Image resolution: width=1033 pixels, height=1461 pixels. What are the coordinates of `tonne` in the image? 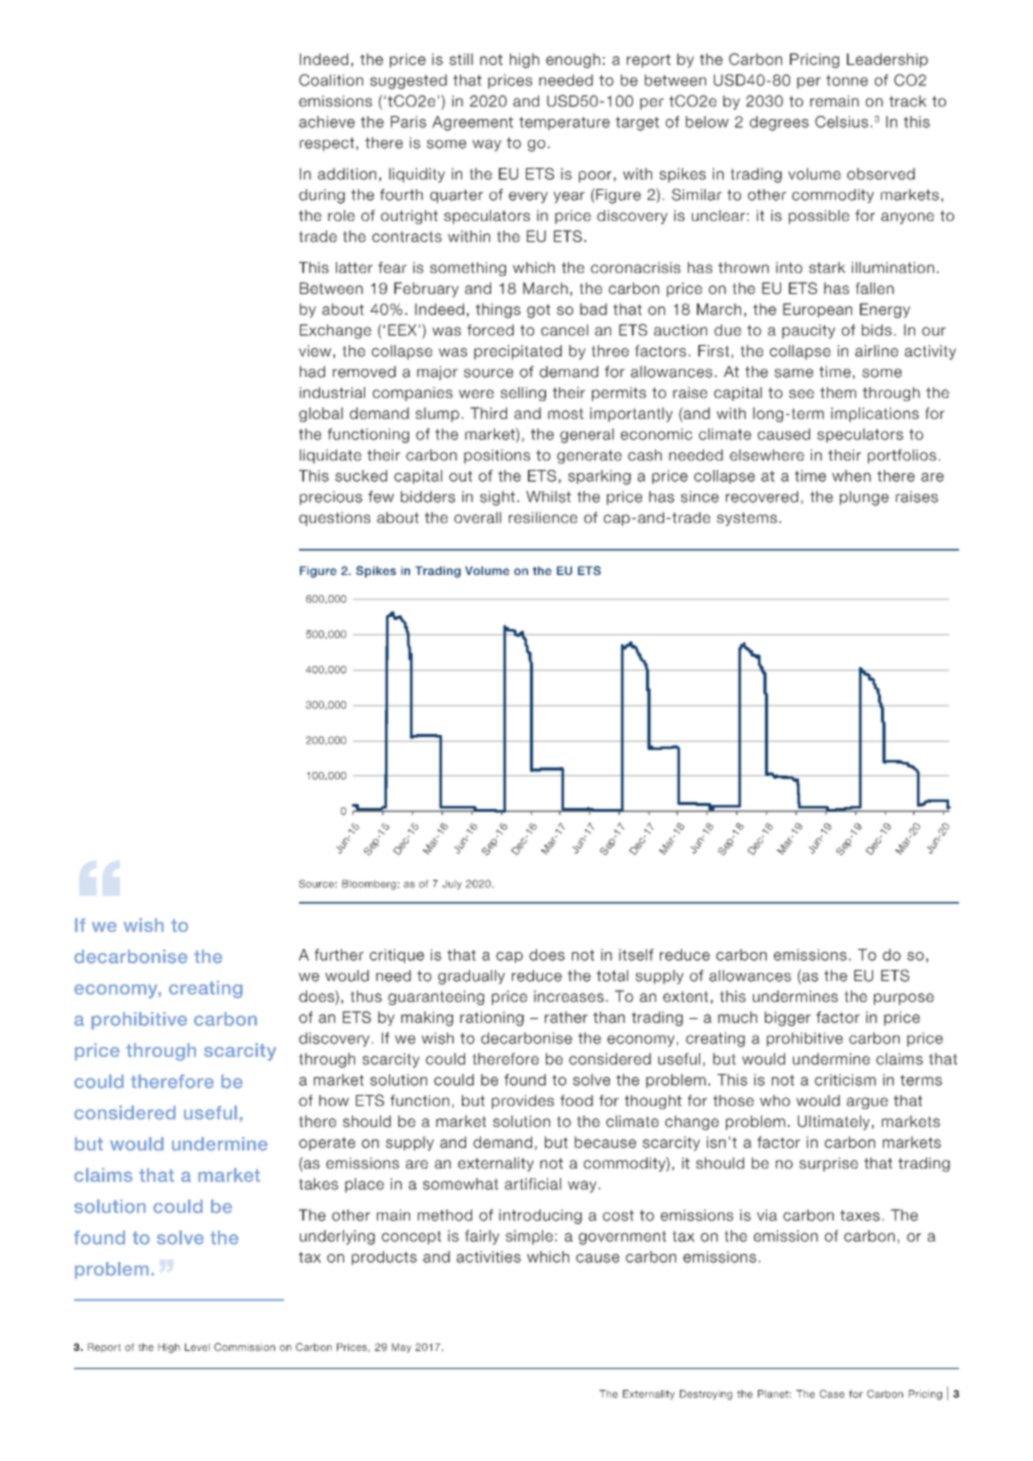 It's located at (847, 80).
